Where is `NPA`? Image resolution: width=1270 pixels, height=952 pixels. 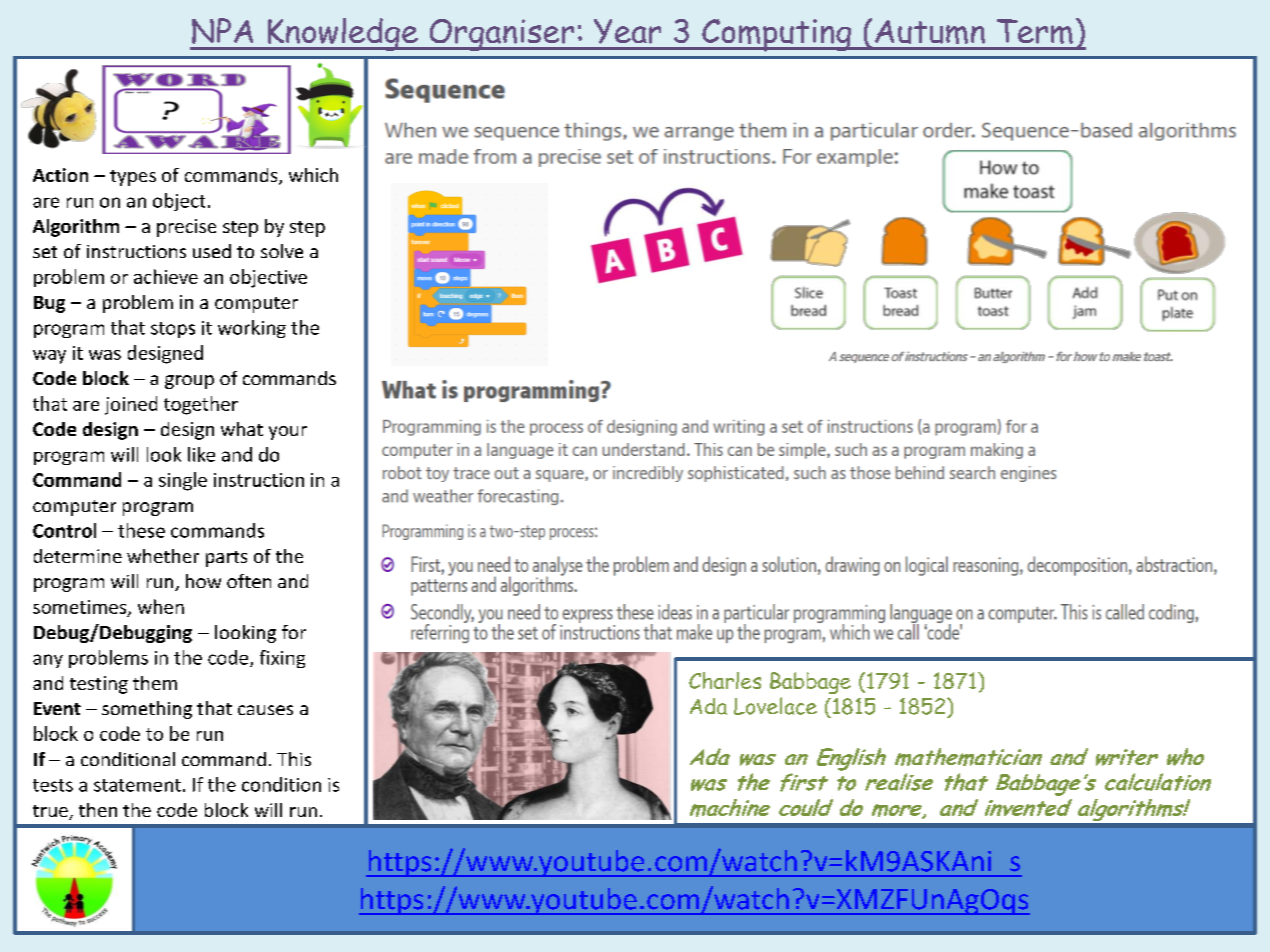
NPA is located at coordinates (222, 31).
